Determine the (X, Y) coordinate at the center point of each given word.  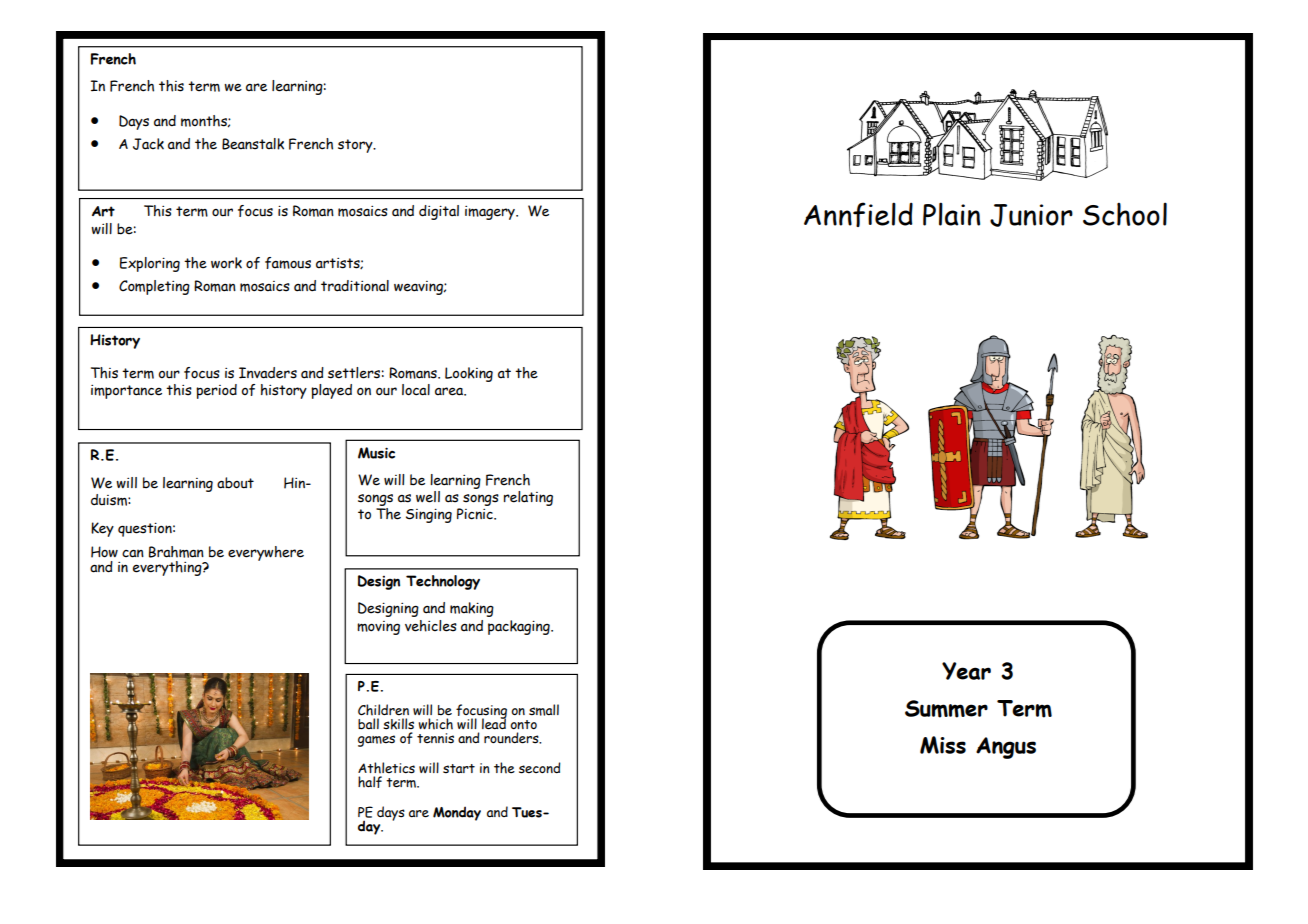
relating (528, 498)
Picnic (476, 514)
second (540, 768)
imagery (491, 213)
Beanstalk (253, 144)
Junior (1031, 215)
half (370, 782)
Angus (1006, 748)
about (235, 483)
